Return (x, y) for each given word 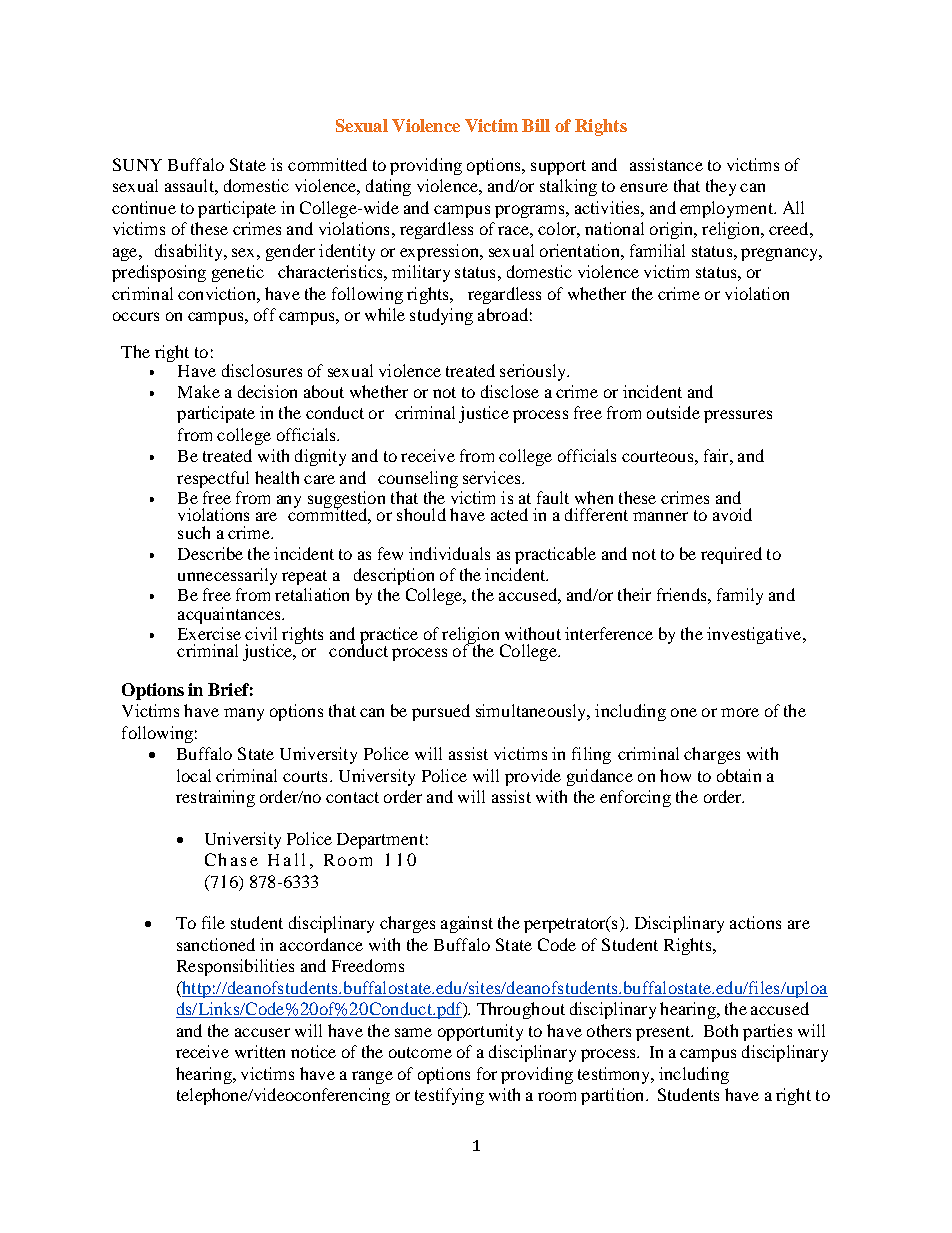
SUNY (137, 164)
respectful (213, 479)
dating (388, 187)
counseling (418, 479)
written (260, 1051)
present (664, 1033)
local (194, 775)
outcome (420, 1052)
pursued (441, 712)
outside (673, 412)
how (675, 775)
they (721, 187)
